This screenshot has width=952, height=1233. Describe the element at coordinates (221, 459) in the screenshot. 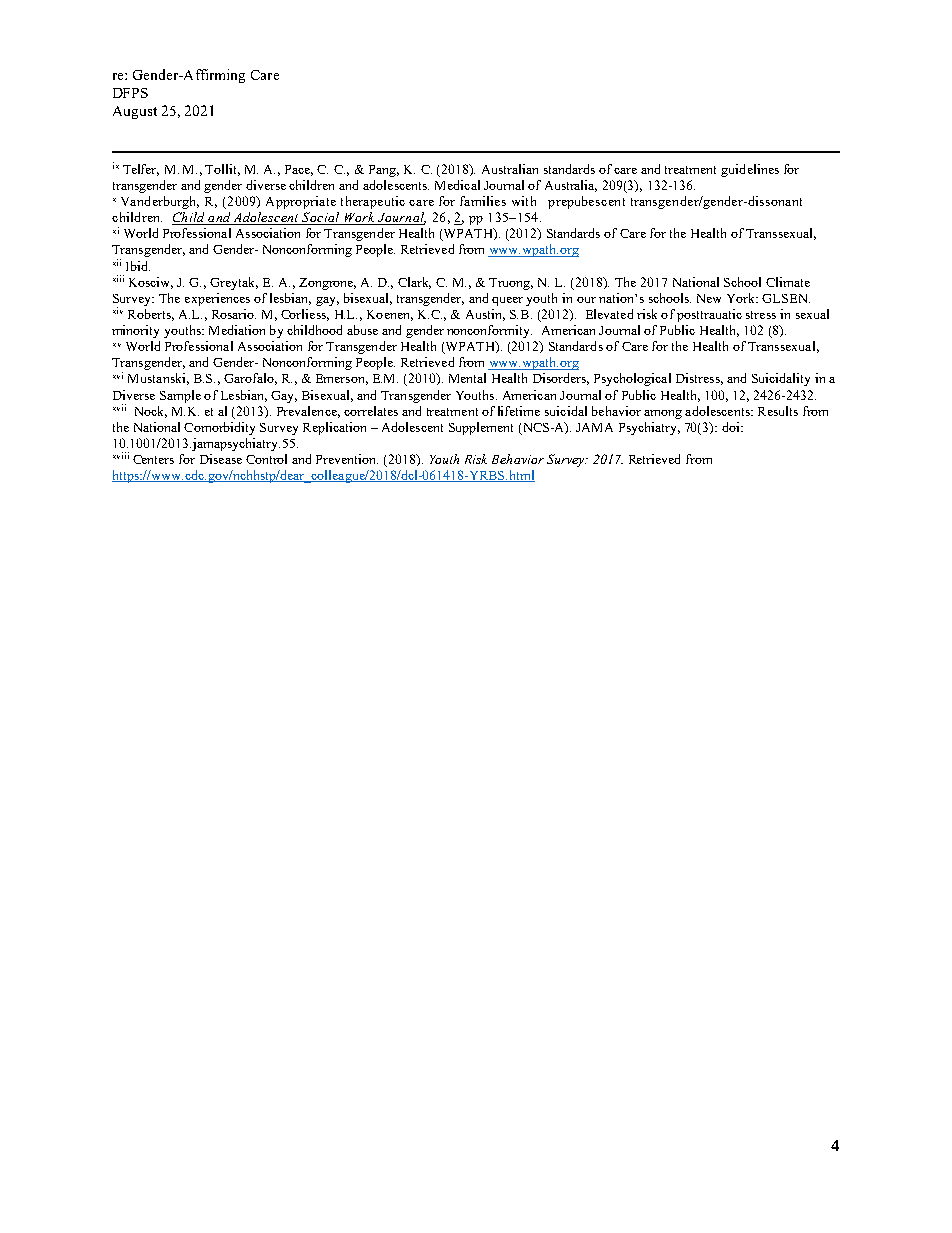

I see `Disease` at that location.
